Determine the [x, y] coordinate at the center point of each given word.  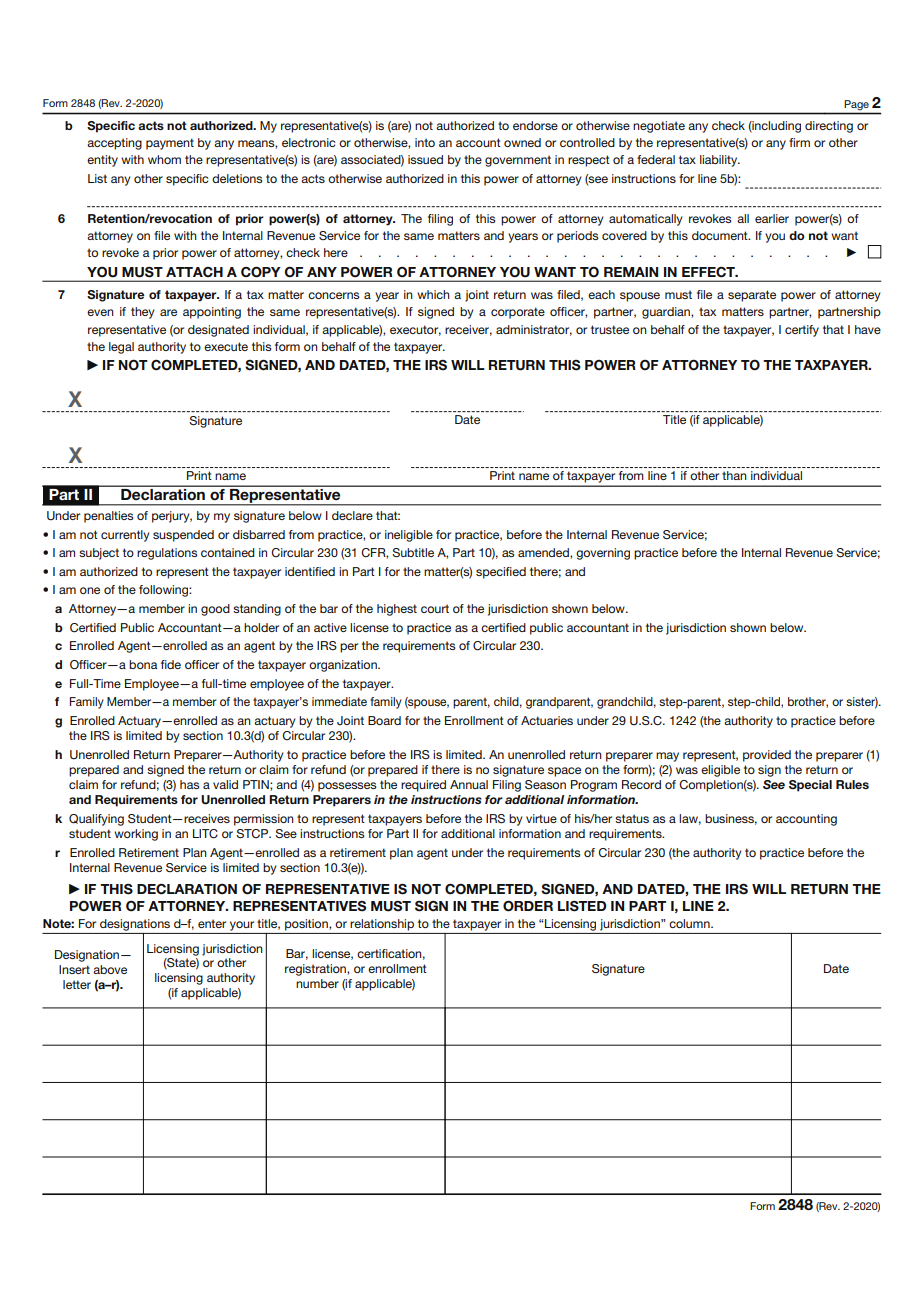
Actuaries [547, 720]
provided [767, 756]
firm [799, 142]
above [110, 969]
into [425, 142]
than [734, 475]
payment [170, 144]
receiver [468, 330]
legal [121, 348]
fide [171, 664]
